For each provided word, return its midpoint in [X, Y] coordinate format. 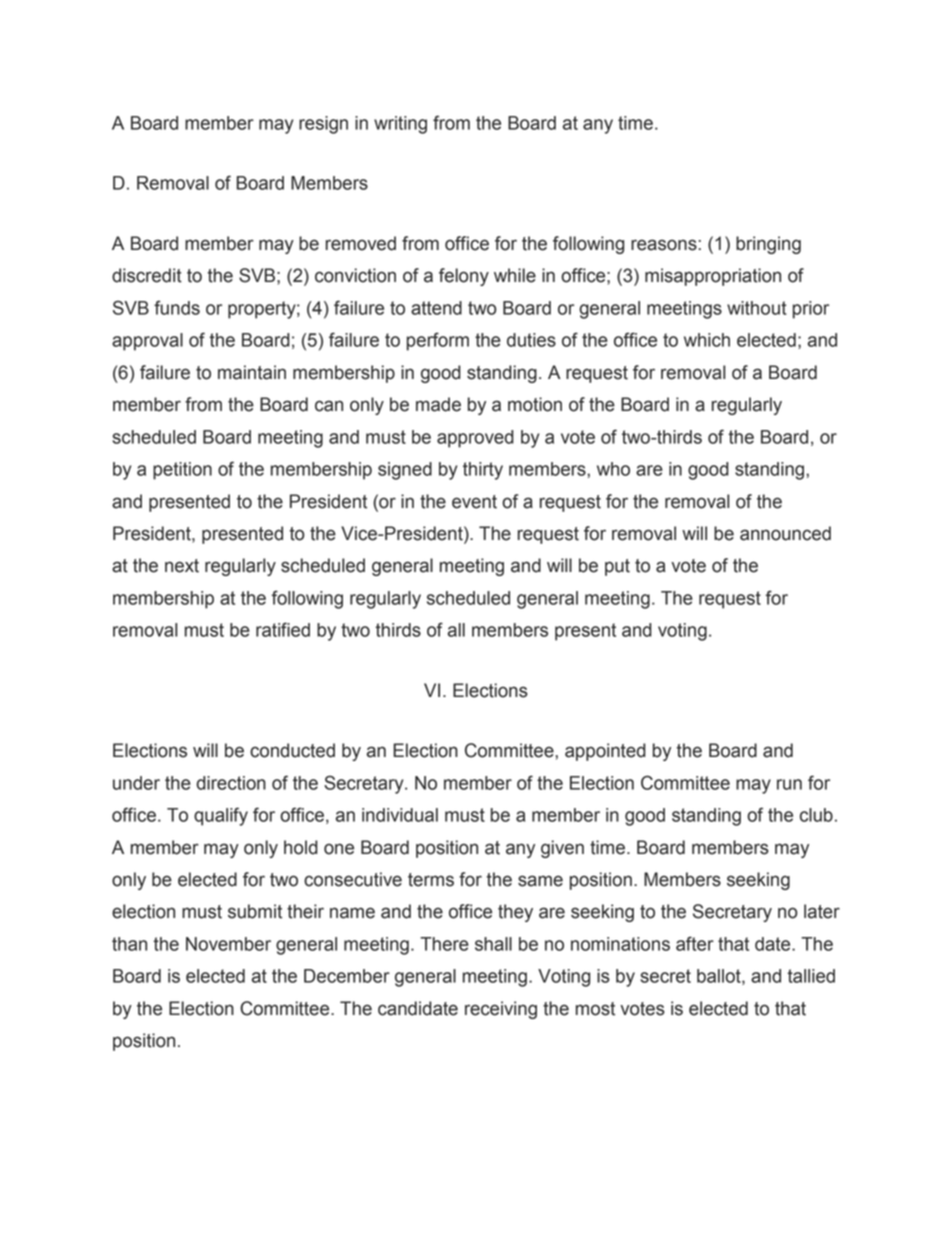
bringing [768, 245]
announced [785, 533]
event [474, 502]
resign [323, 125]
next [182, 566]
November [228, 944]
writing [400, 125]
